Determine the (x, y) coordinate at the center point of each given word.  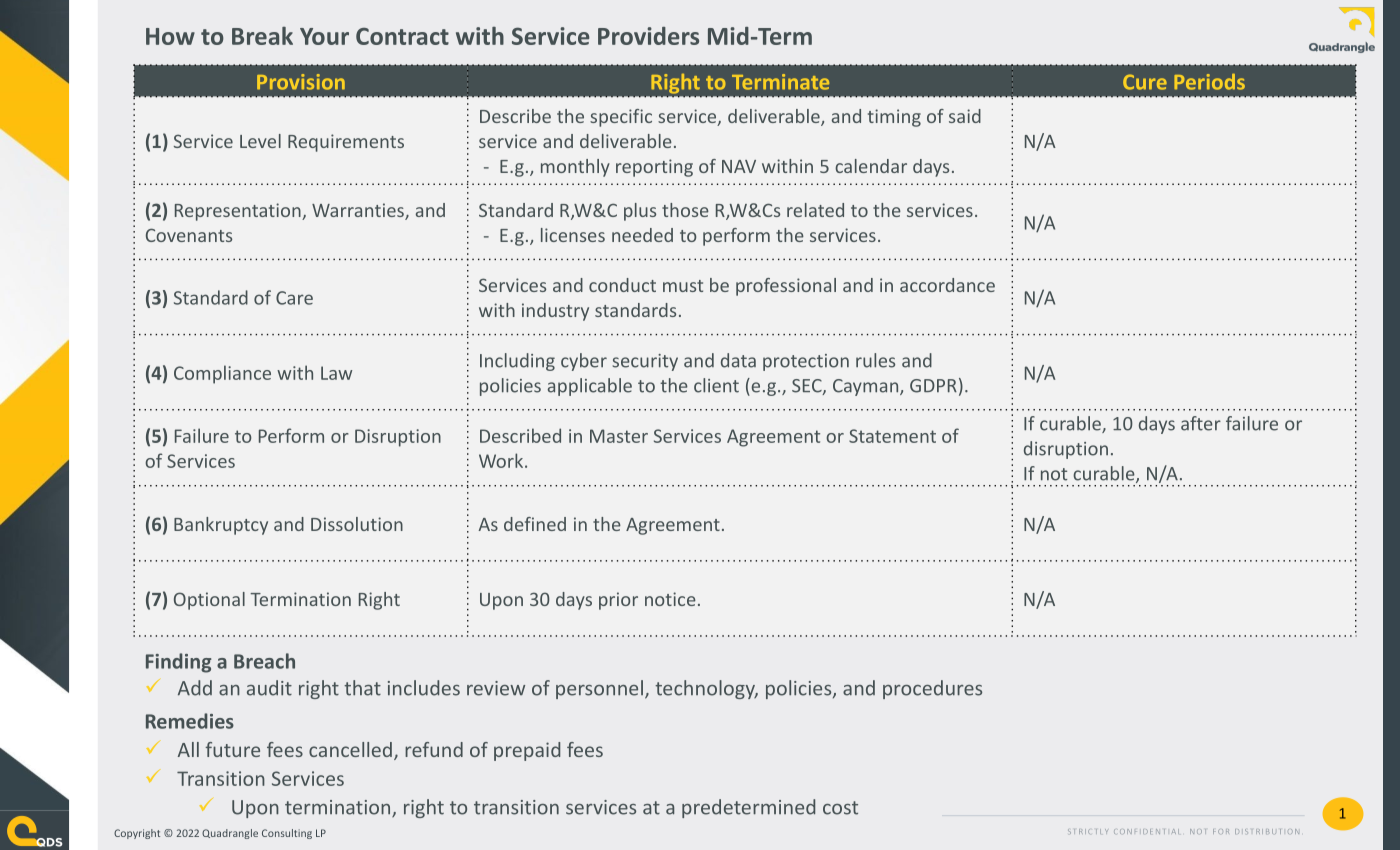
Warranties (359, 211)
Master (619, 436)
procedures (932, 689)
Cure (1145, 82)
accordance (947, 285)
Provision (301, 82)
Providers (648, 36)
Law (336, 373)
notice (670, 599)
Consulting (287, 834)
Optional (209, 601)
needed (642, 235)
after (1201, 423)
